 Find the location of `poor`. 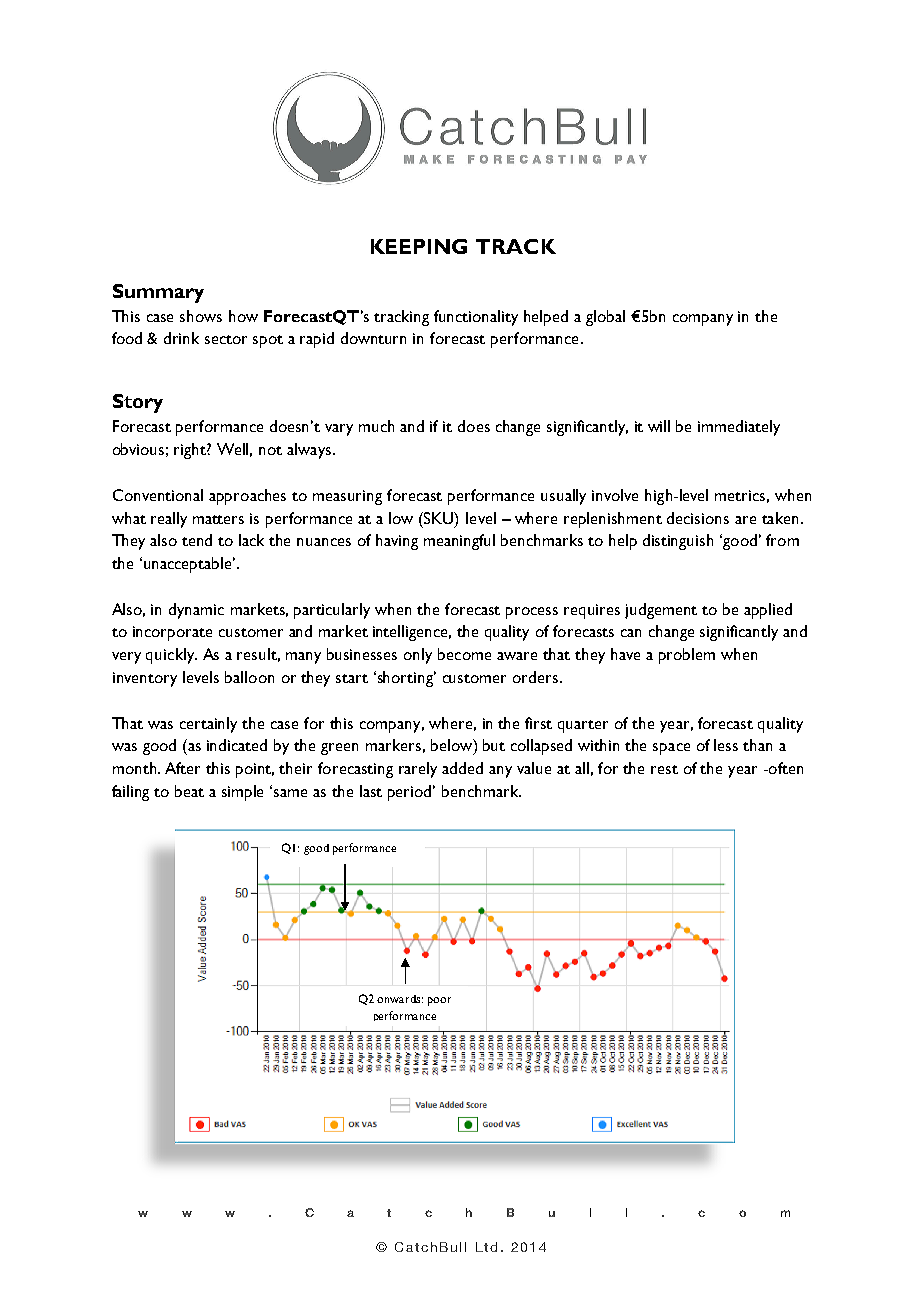

poor is located at coordinates (439, 1001).
